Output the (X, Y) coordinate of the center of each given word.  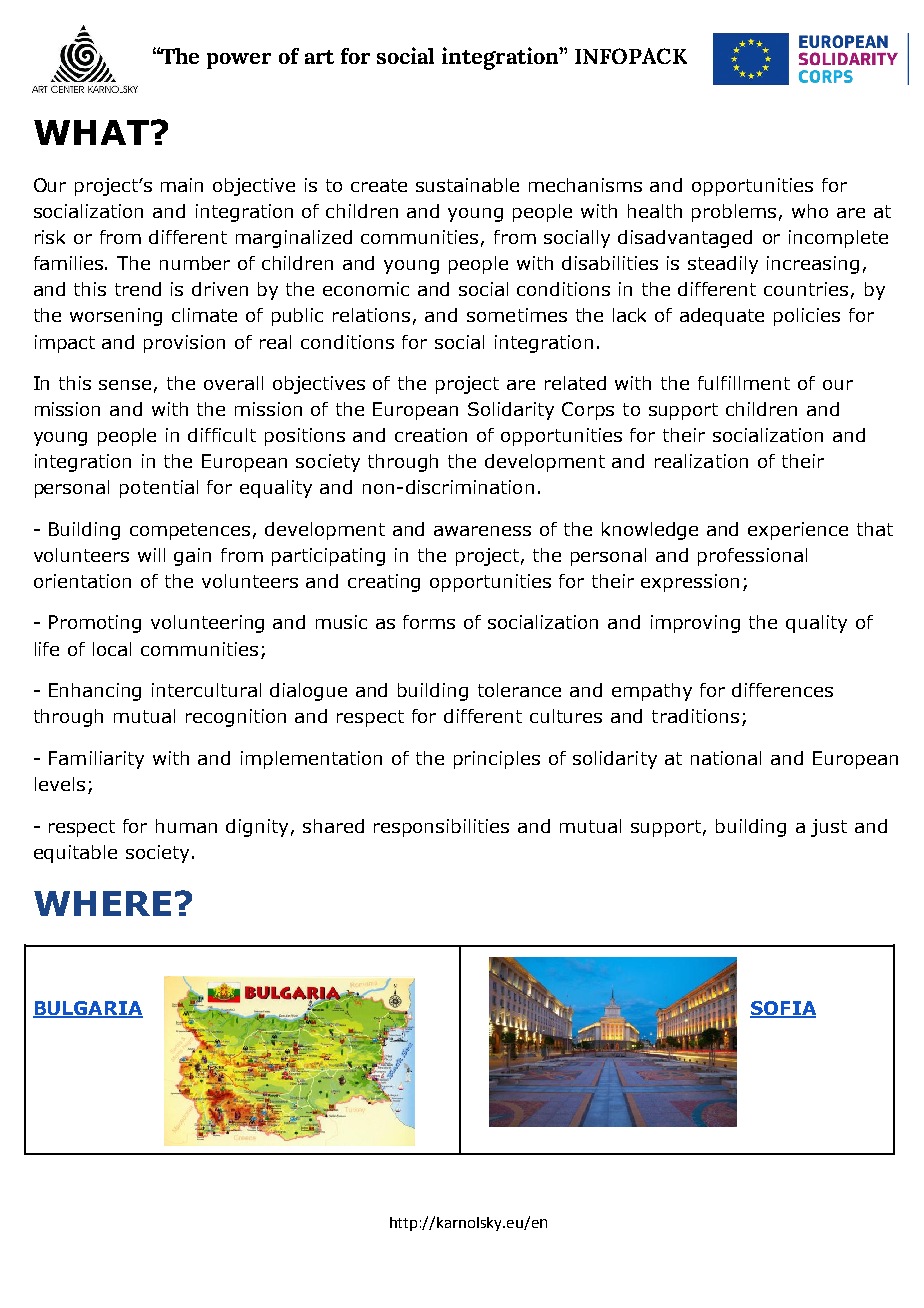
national (726, 758)
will (151, 555)
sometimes (517, 315)
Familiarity (96, 760)
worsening (116, 317)
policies (807, 317)
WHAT (91, 132)
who (810, 211)
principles (497, 760)
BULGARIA (88, 1009)
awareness (482, 531)
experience (798, 531)
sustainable (467, 185)
